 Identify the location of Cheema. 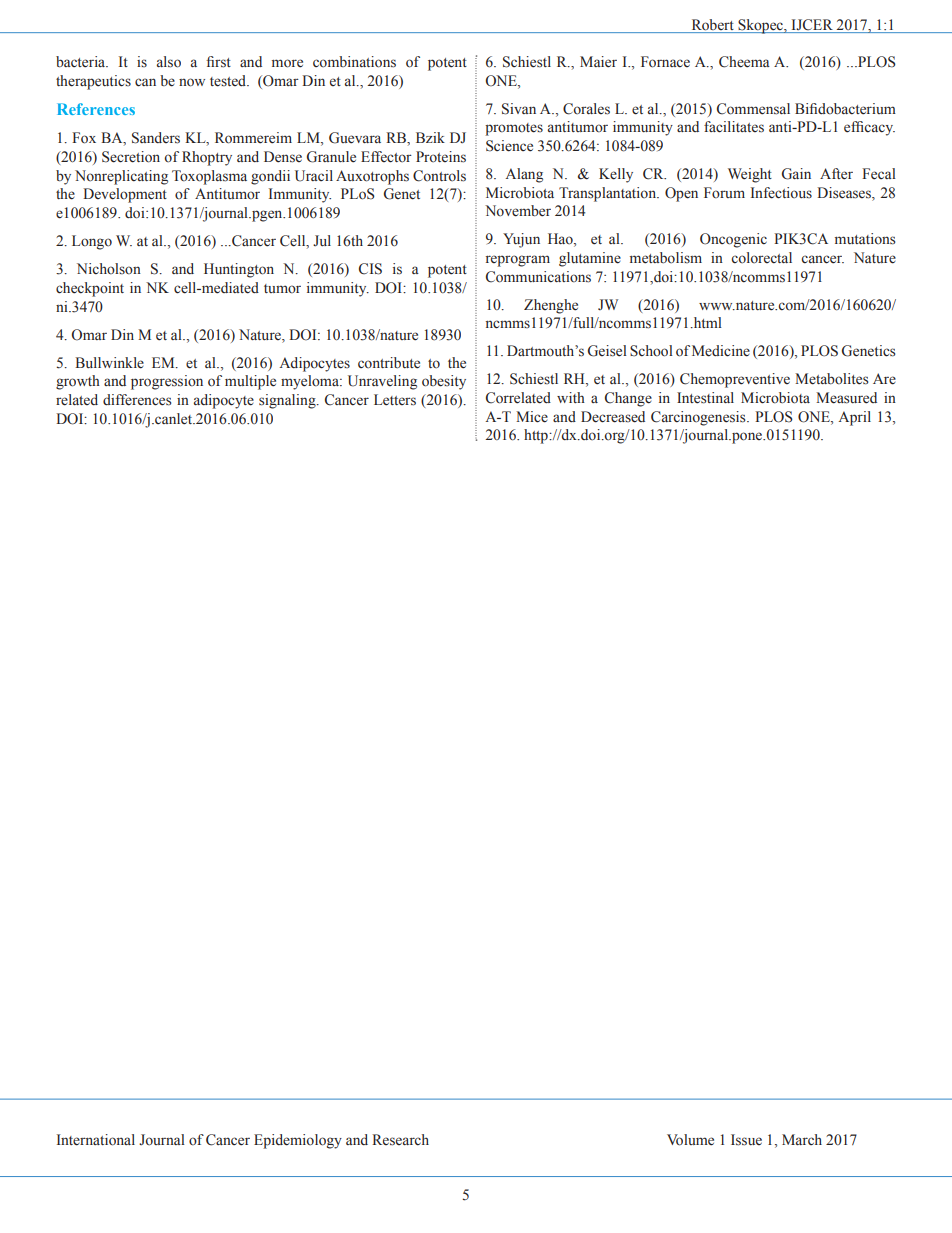
(744, 62).
